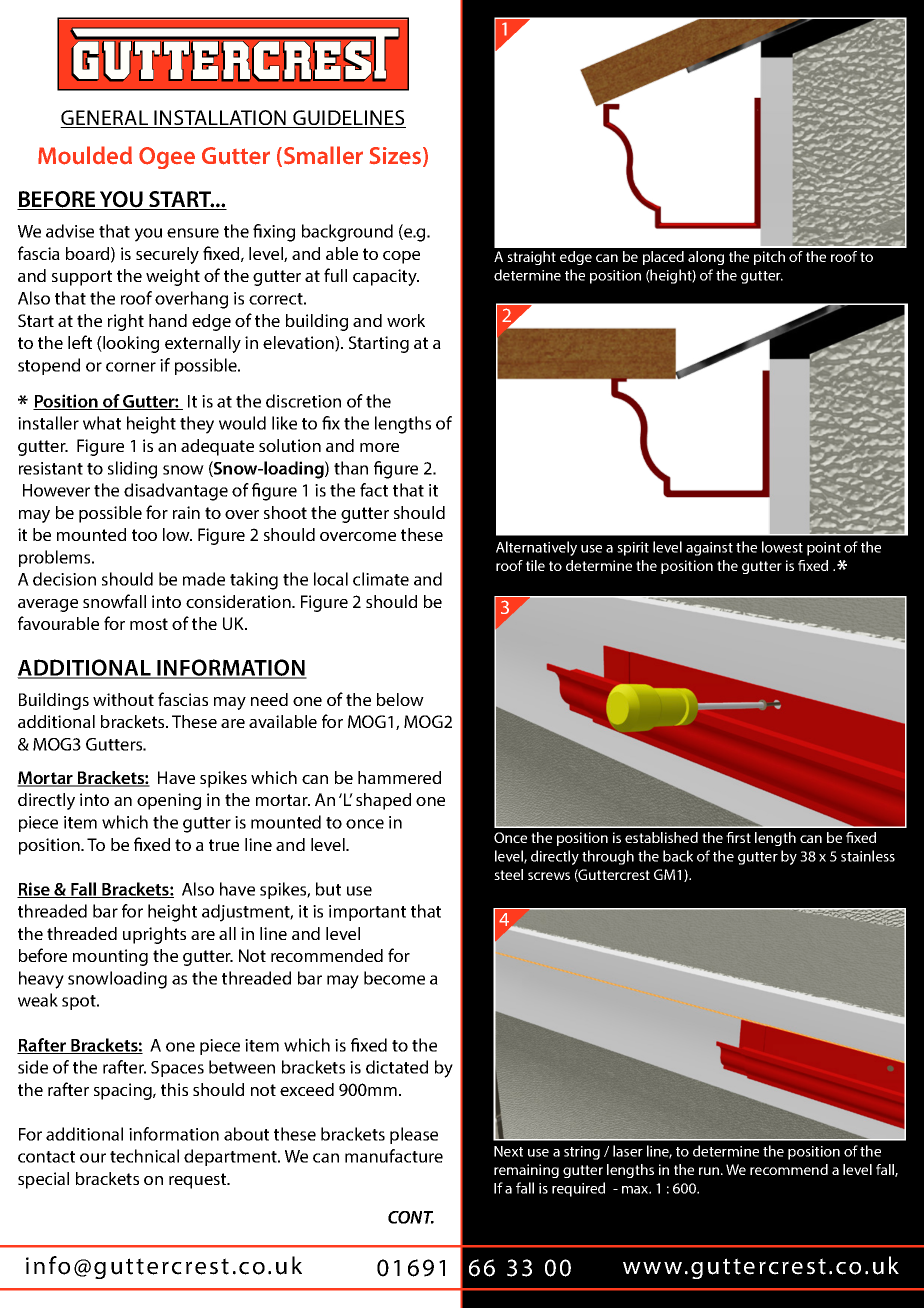 The height and width of the image is (1308, 924). Describe the element at coordinates (149, 624) in the image. I see `most` at that location.
